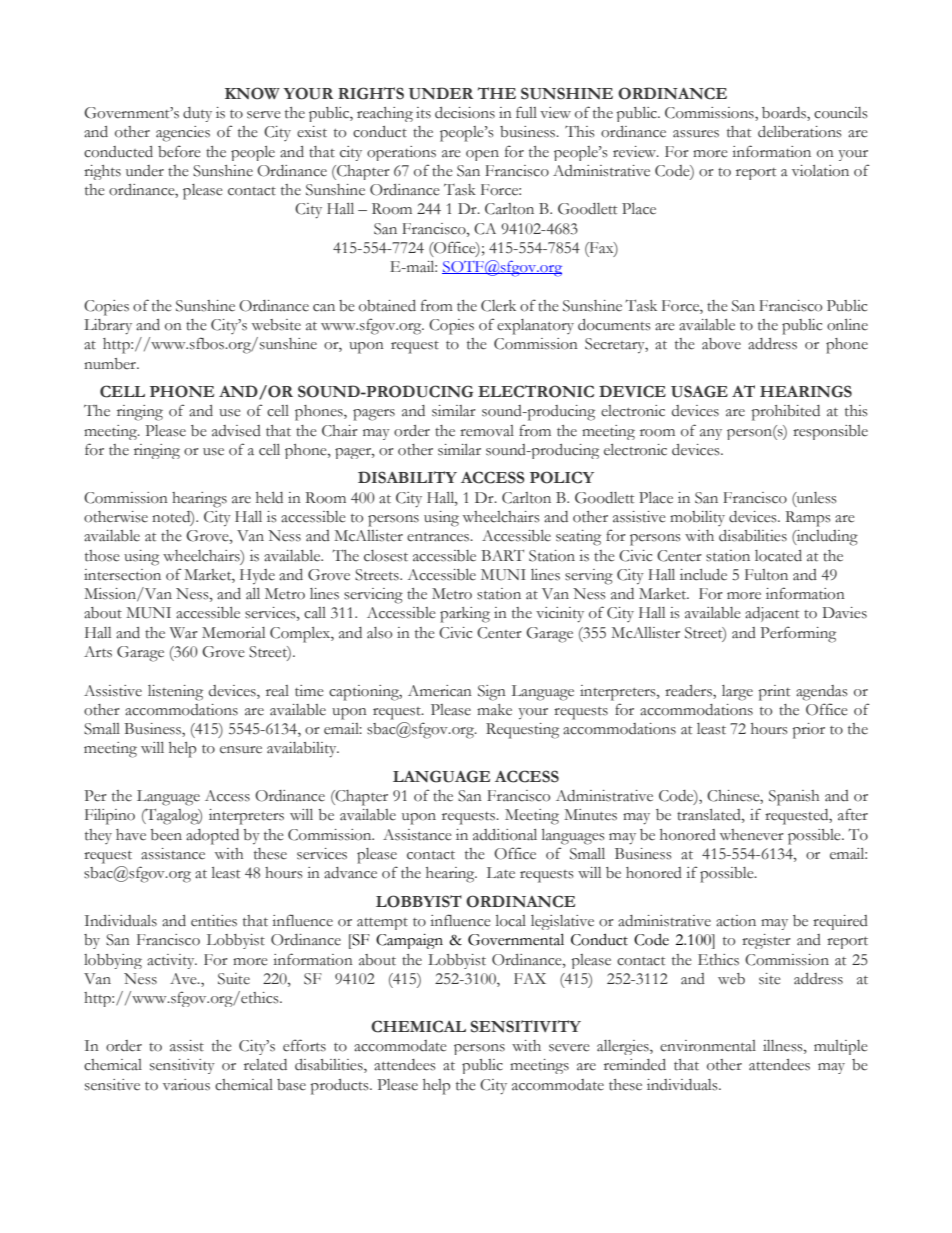 The width and height of the document is (952, 1233). What do you see at coordinates (236, 431) in the document?
I see `advised` at bounding box center [236, 431].
